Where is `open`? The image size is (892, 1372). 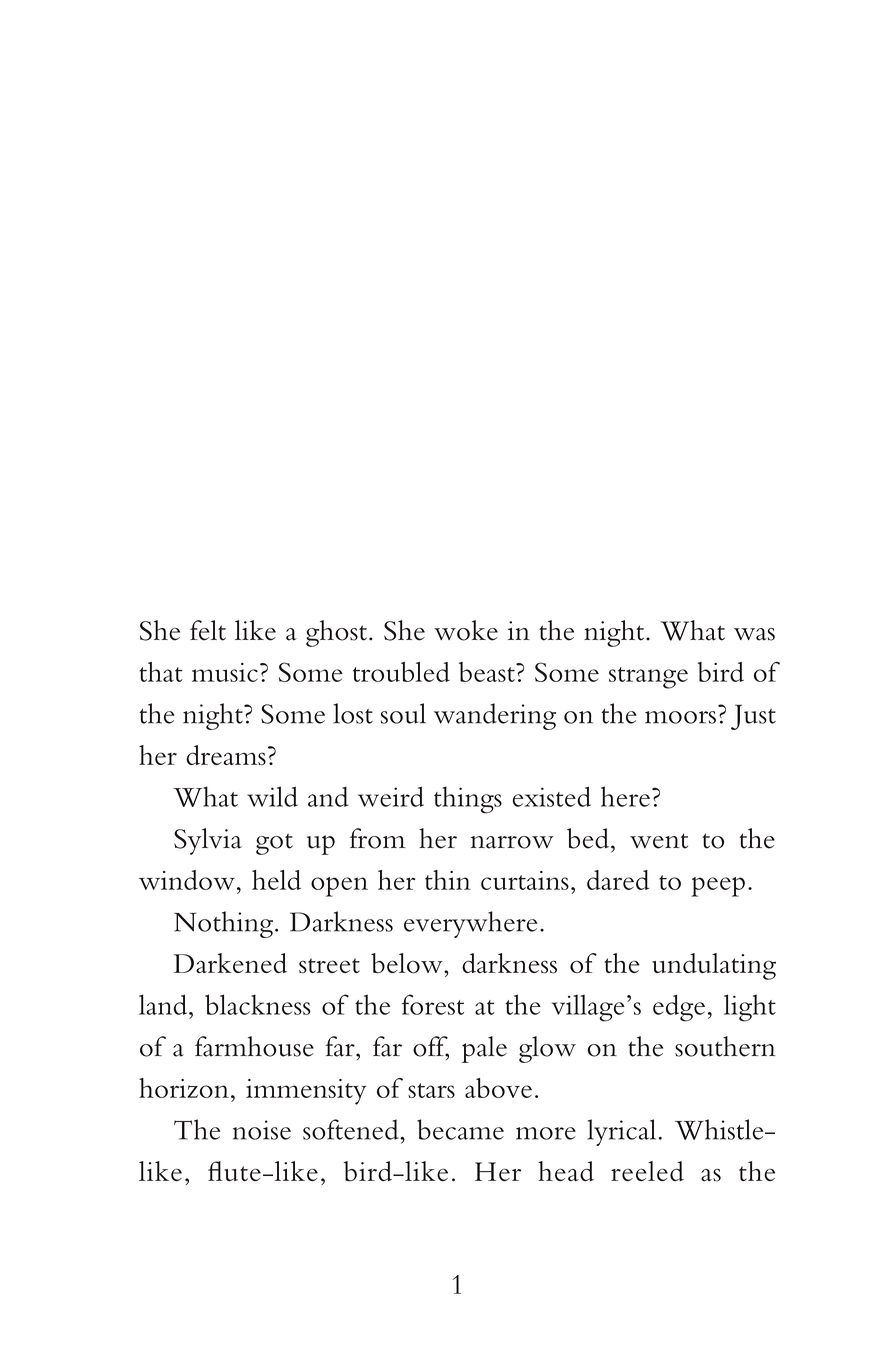 open is located at coordinates (339, 887).
